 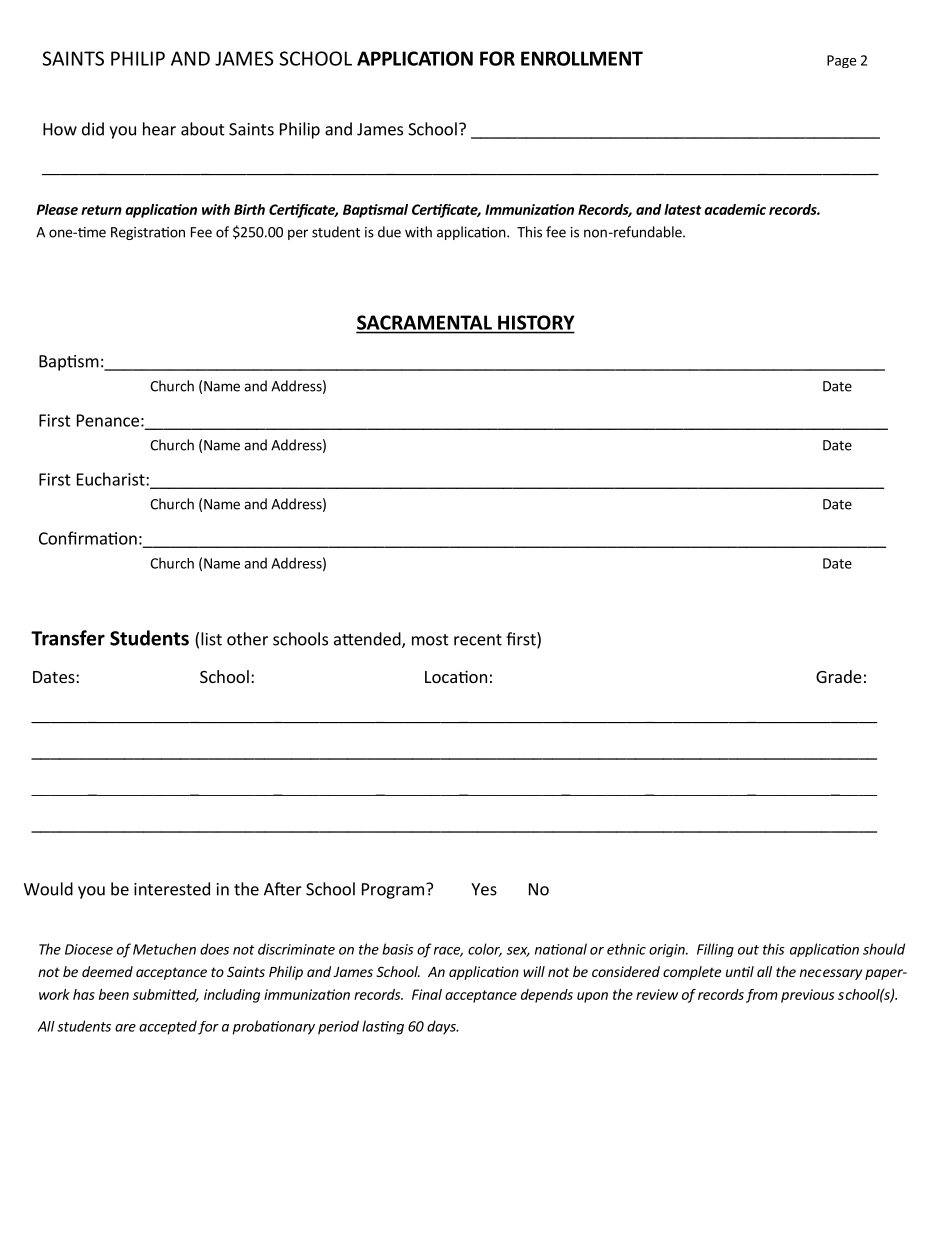 I want to click on list, so click(x=211, y=639).
